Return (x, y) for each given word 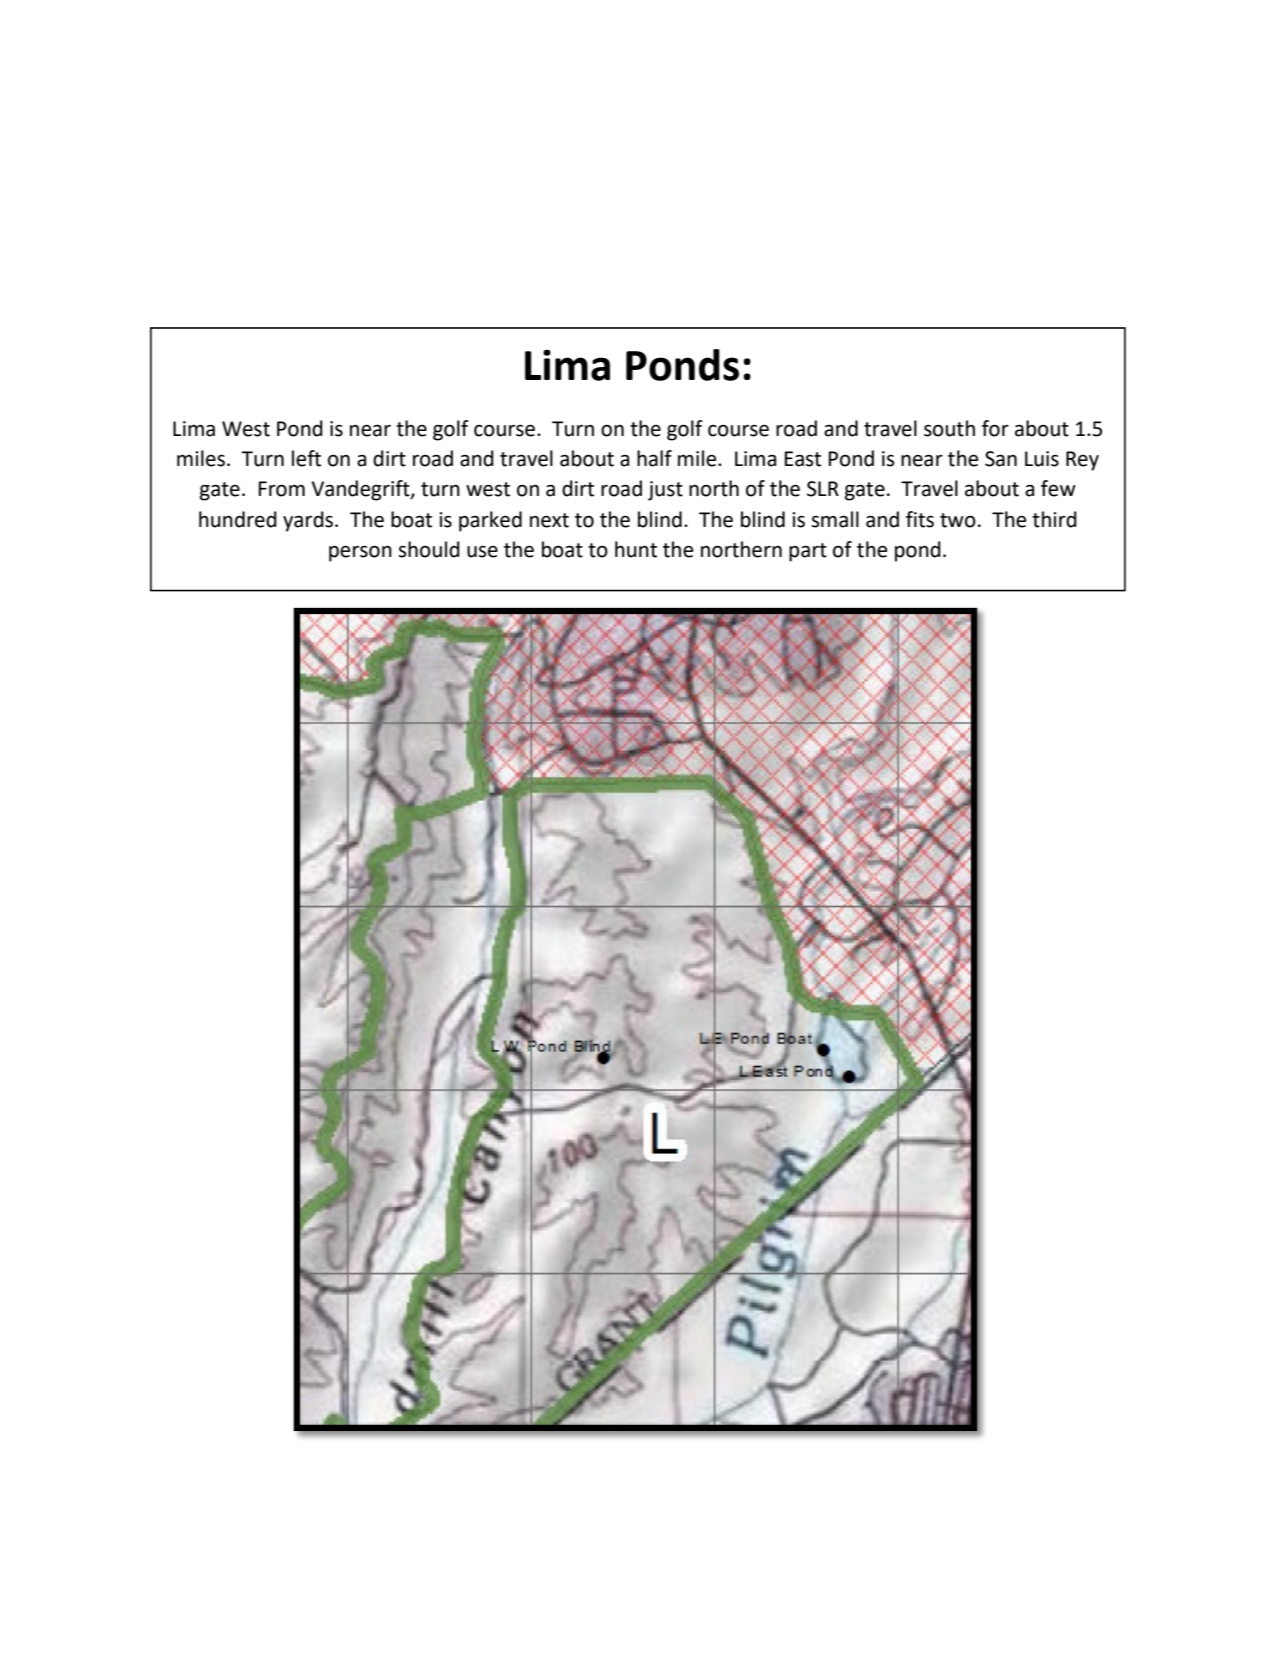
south (949, 428)
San (1001, 459)
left (306, 458)
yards (308, 521)
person (360, 553)
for (995, 428)
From (282, 489)
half (654, 458)
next (549, 520)
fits (920, 519)
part (808, 552)
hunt (636, 549)
